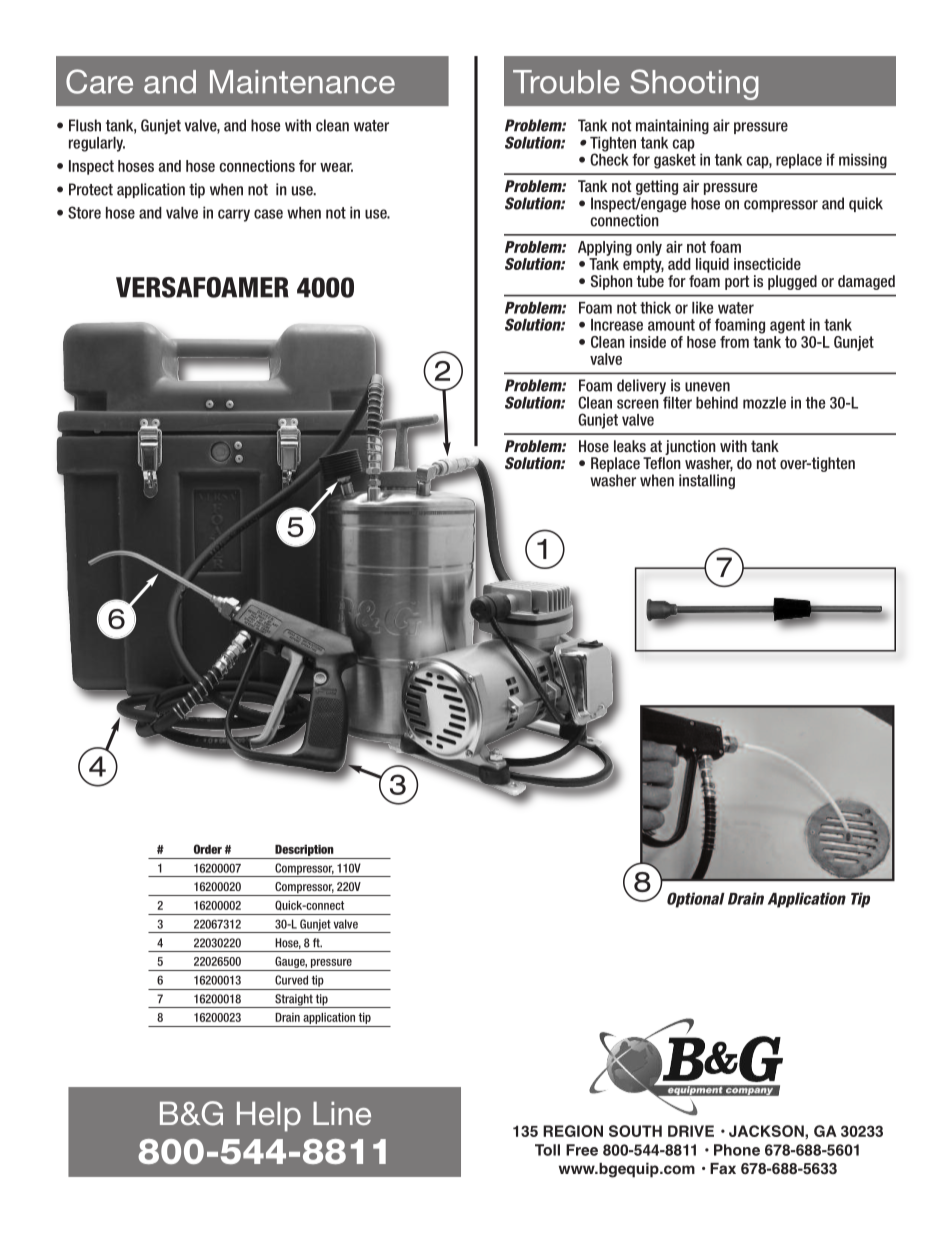 This screenshot has height=1233, width=952. I want to click on from, so click(734, 342).
